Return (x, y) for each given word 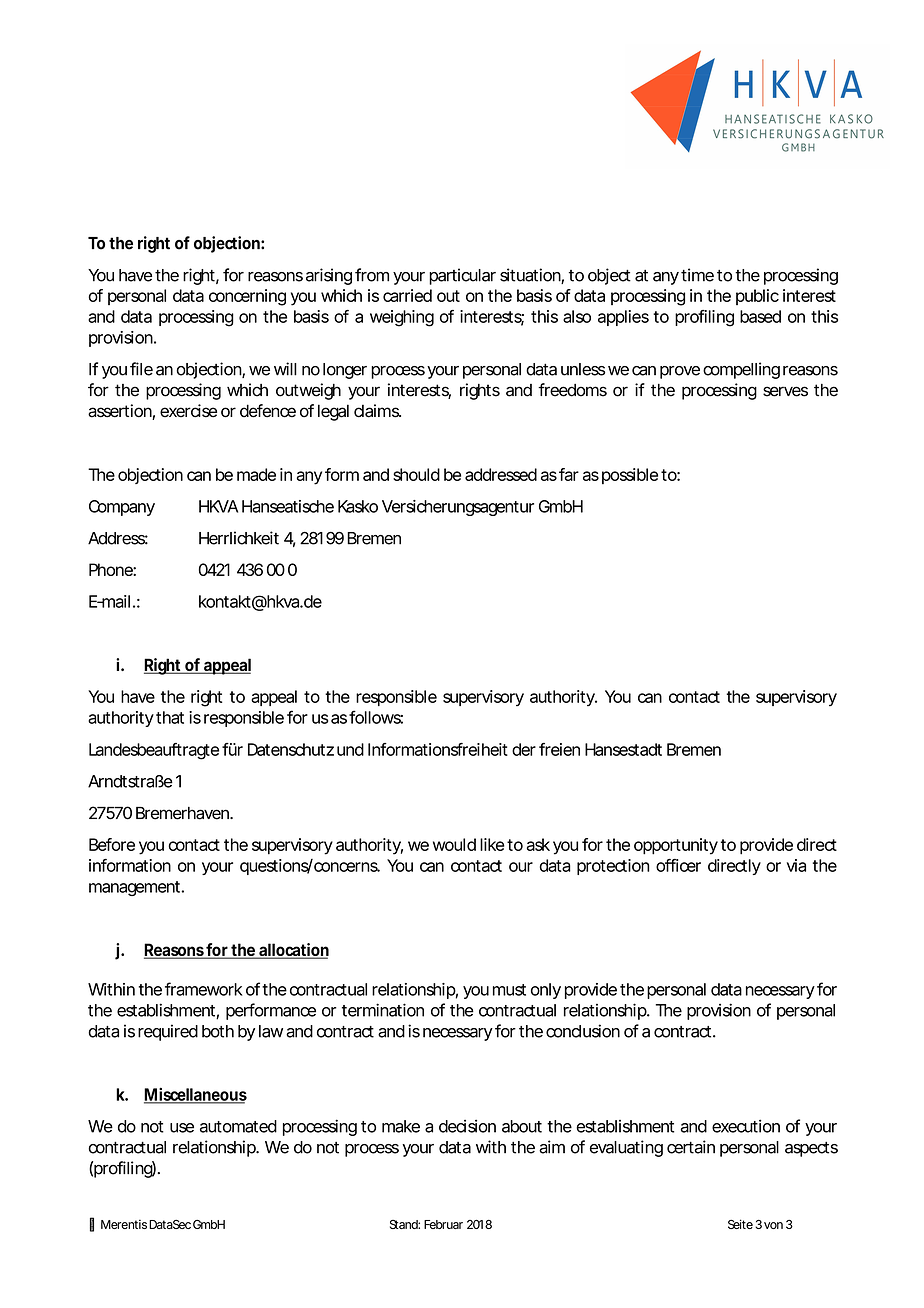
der (524, 749)
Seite (740, 1224)
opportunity (676, 846)
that (170, 717)
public (757, 297)
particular (462, 276)
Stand (404, 1224)
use (182, 1128)
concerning (247, 297)
